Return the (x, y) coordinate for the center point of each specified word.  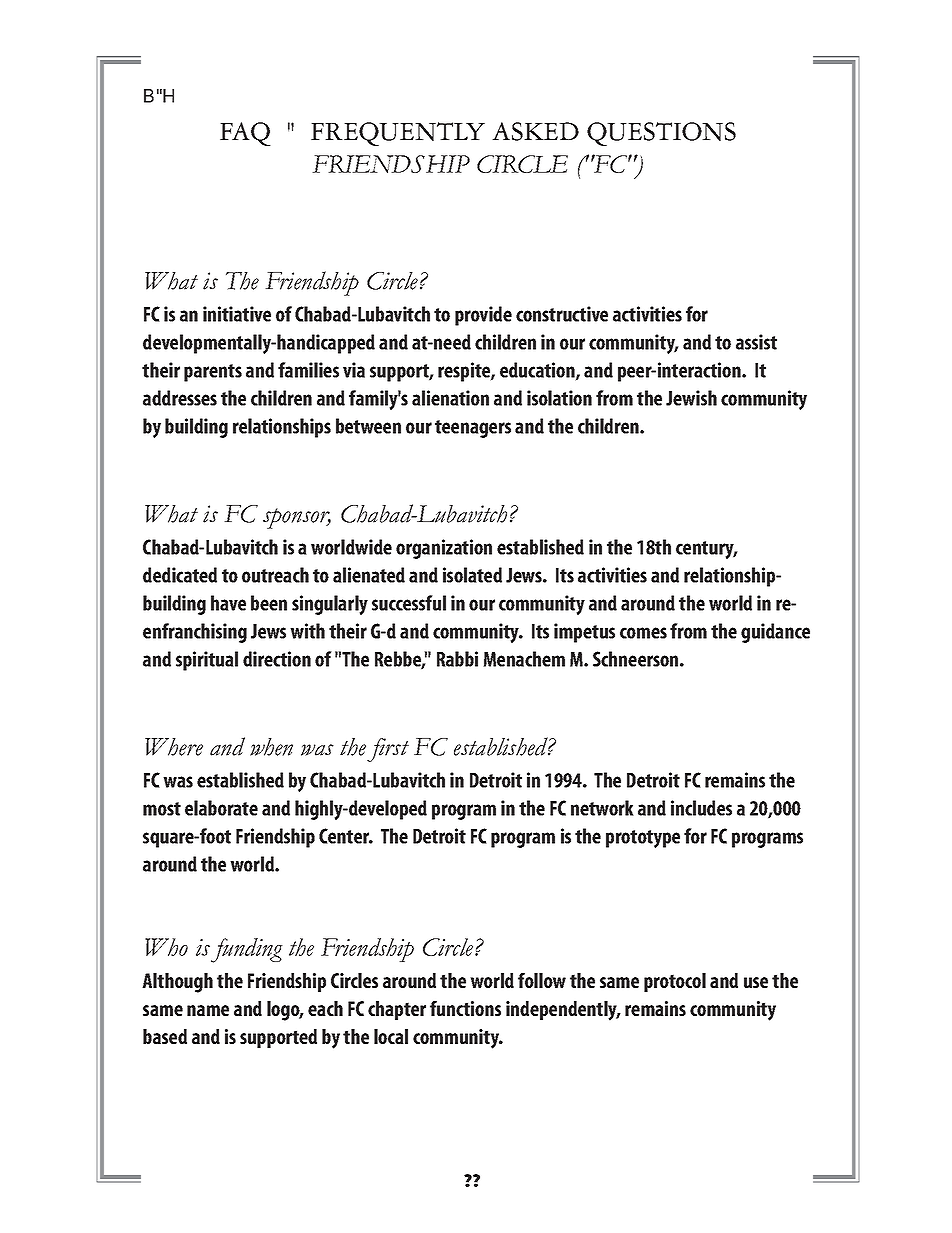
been (269, 603)
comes (643, 633)
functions (465, 1008)
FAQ (245, 134)
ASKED (535, 131)
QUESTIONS (661, 134)
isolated (472, 575)
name (208, 1010)
